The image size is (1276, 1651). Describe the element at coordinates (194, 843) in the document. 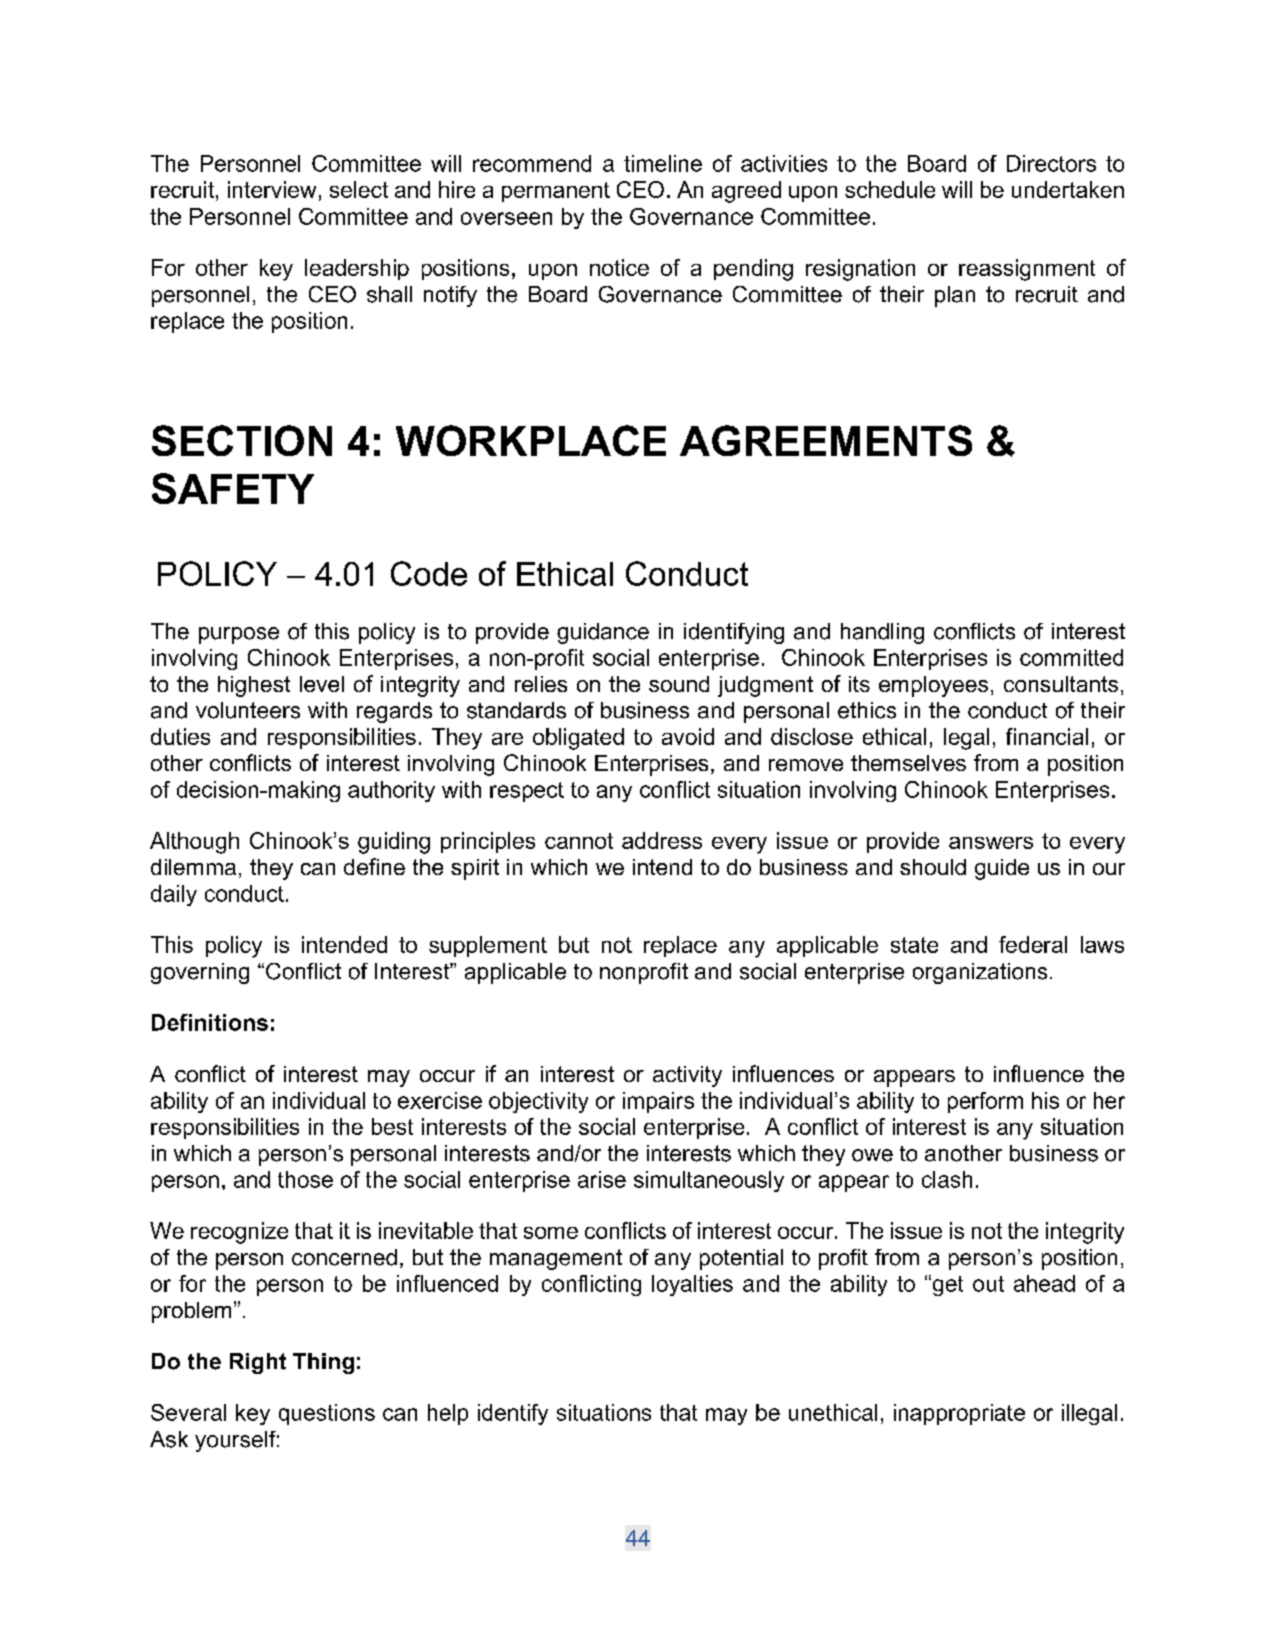

I see `Although` at that location.
